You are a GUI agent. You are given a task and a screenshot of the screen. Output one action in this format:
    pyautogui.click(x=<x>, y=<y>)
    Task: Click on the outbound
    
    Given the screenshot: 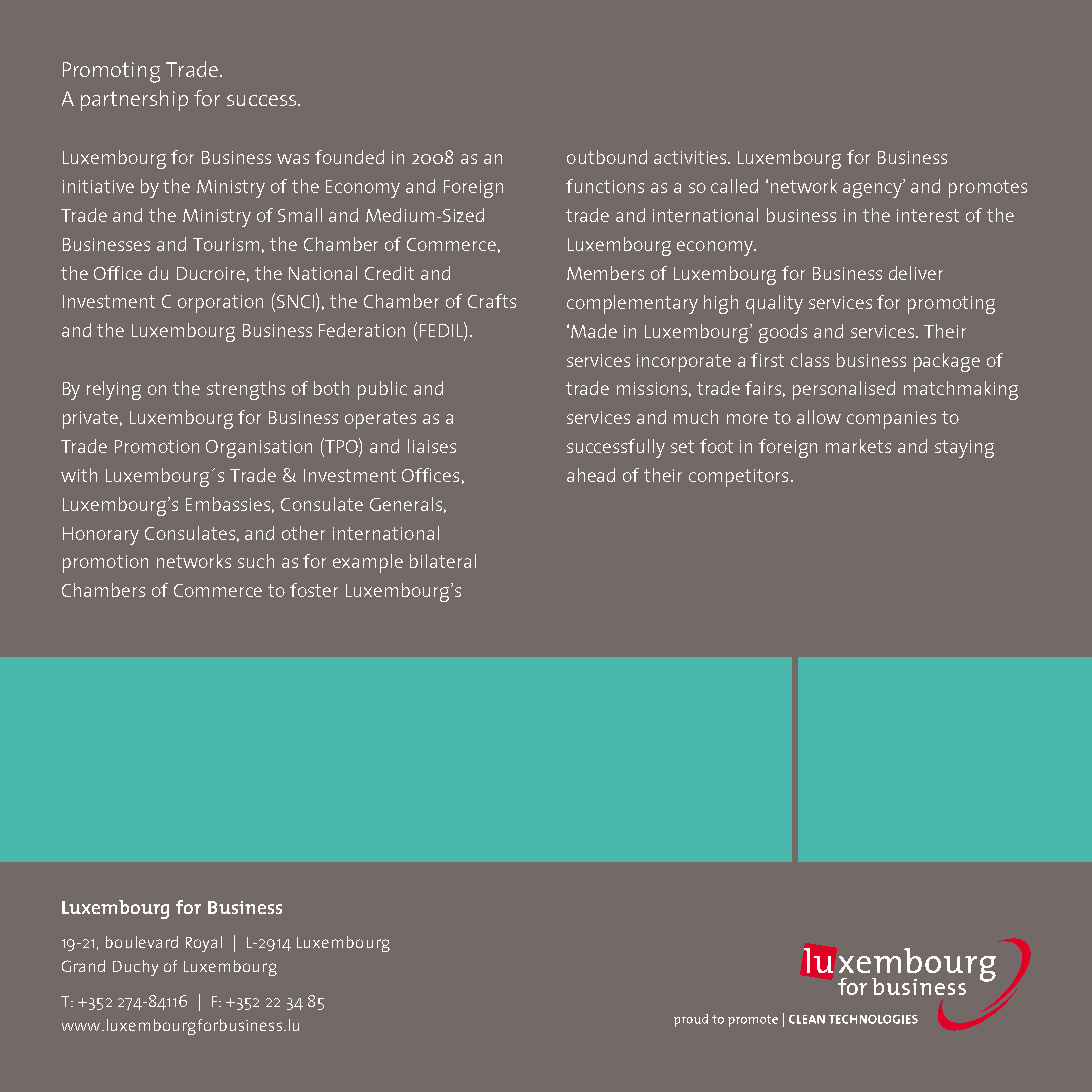 What is the action you would take?
    pyautogui.click(x=607, y=157)
